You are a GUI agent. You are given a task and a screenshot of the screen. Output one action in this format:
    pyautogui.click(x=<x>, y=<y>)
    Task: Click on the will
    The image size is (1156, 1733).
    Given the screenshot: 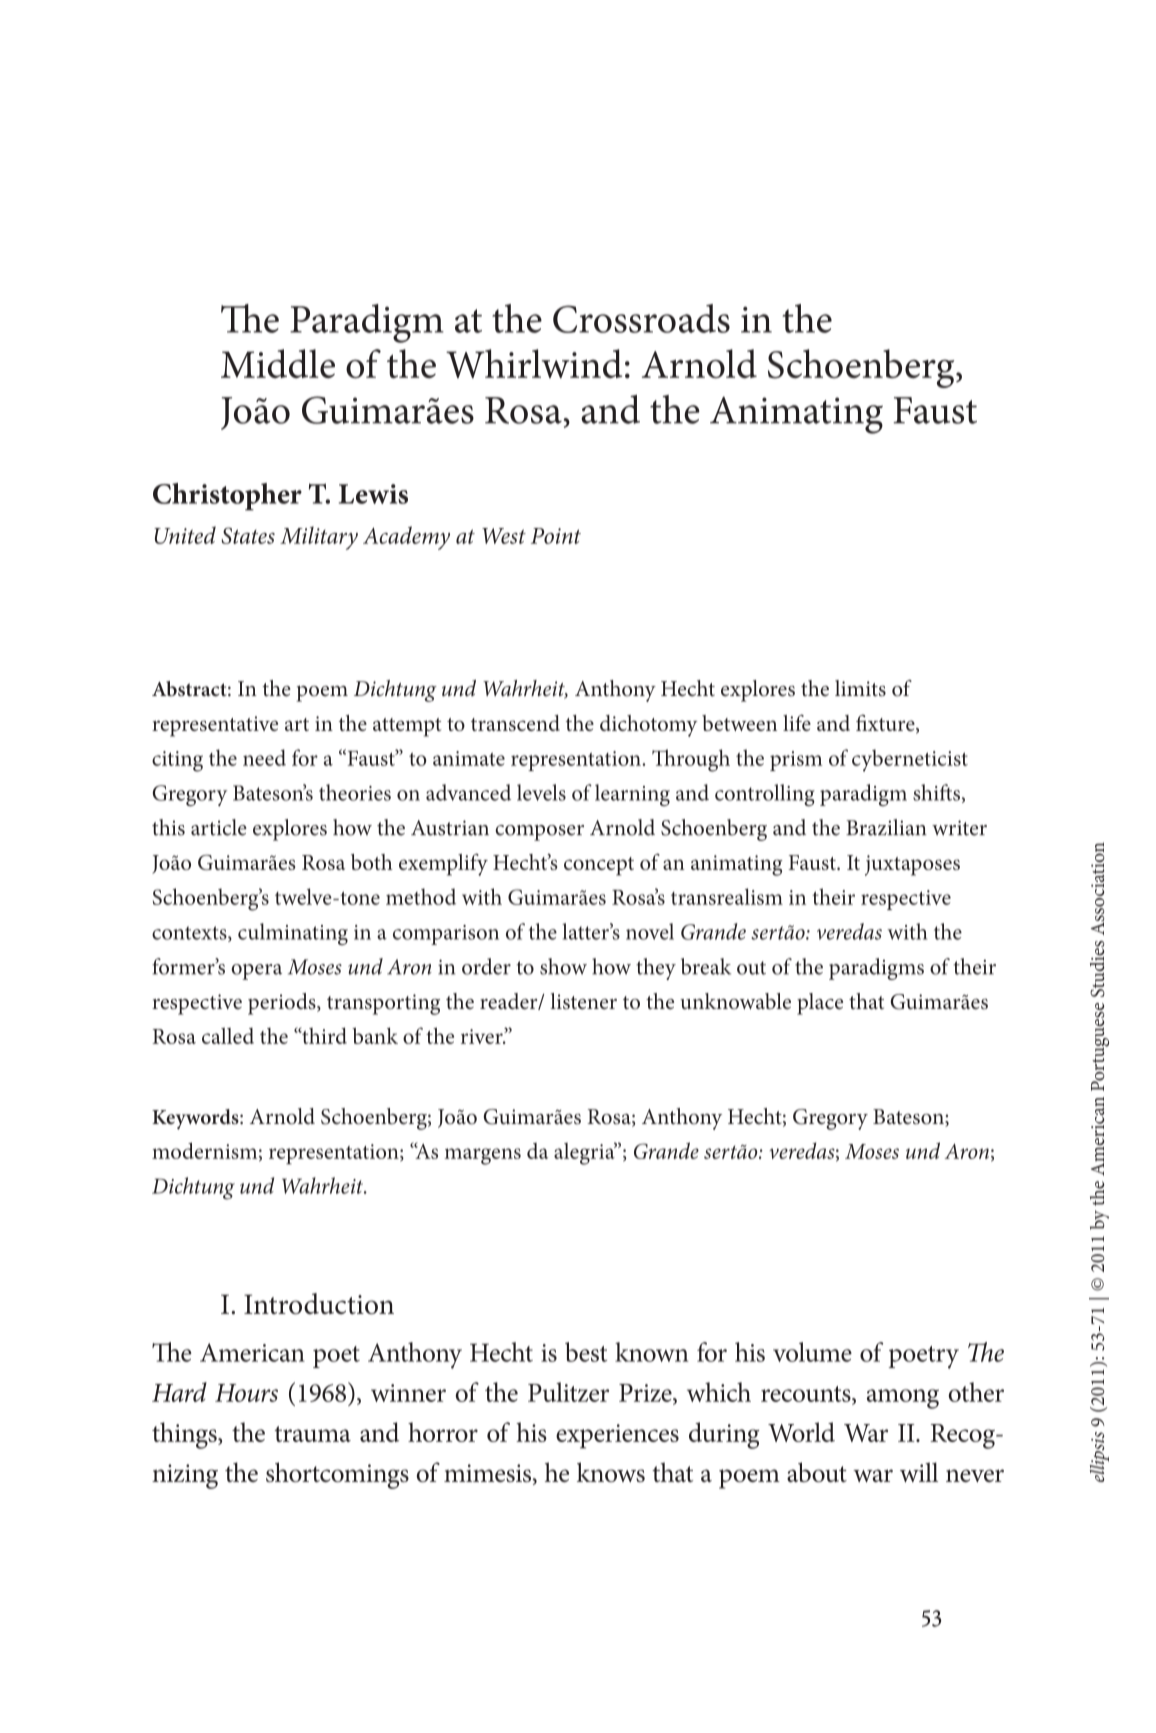 What is the action you would take?
    pyautogui.click(x=919, y=1472)
